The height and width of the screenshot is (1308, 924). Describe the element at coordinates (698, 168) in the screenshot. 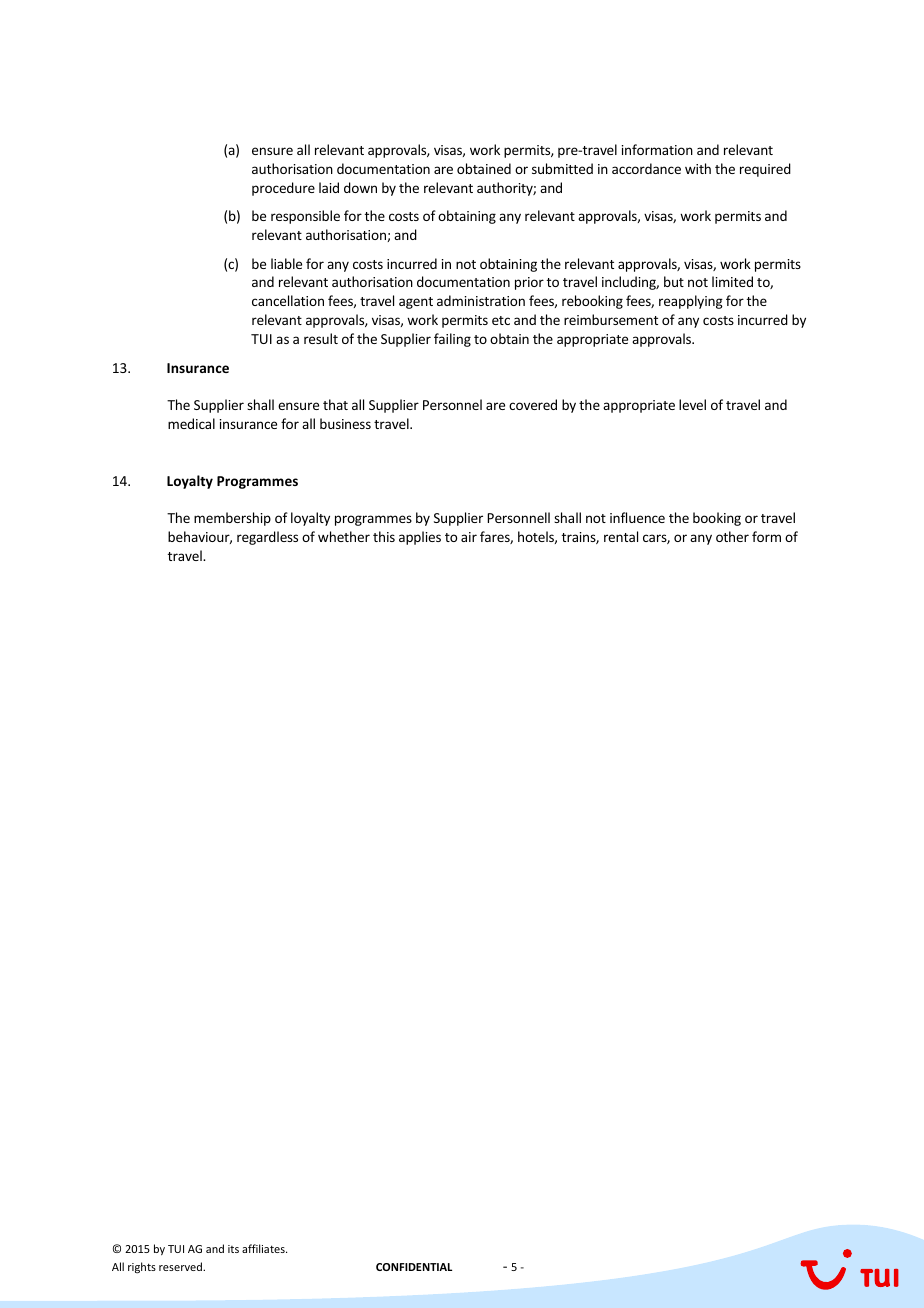

I see `with` at that location.
